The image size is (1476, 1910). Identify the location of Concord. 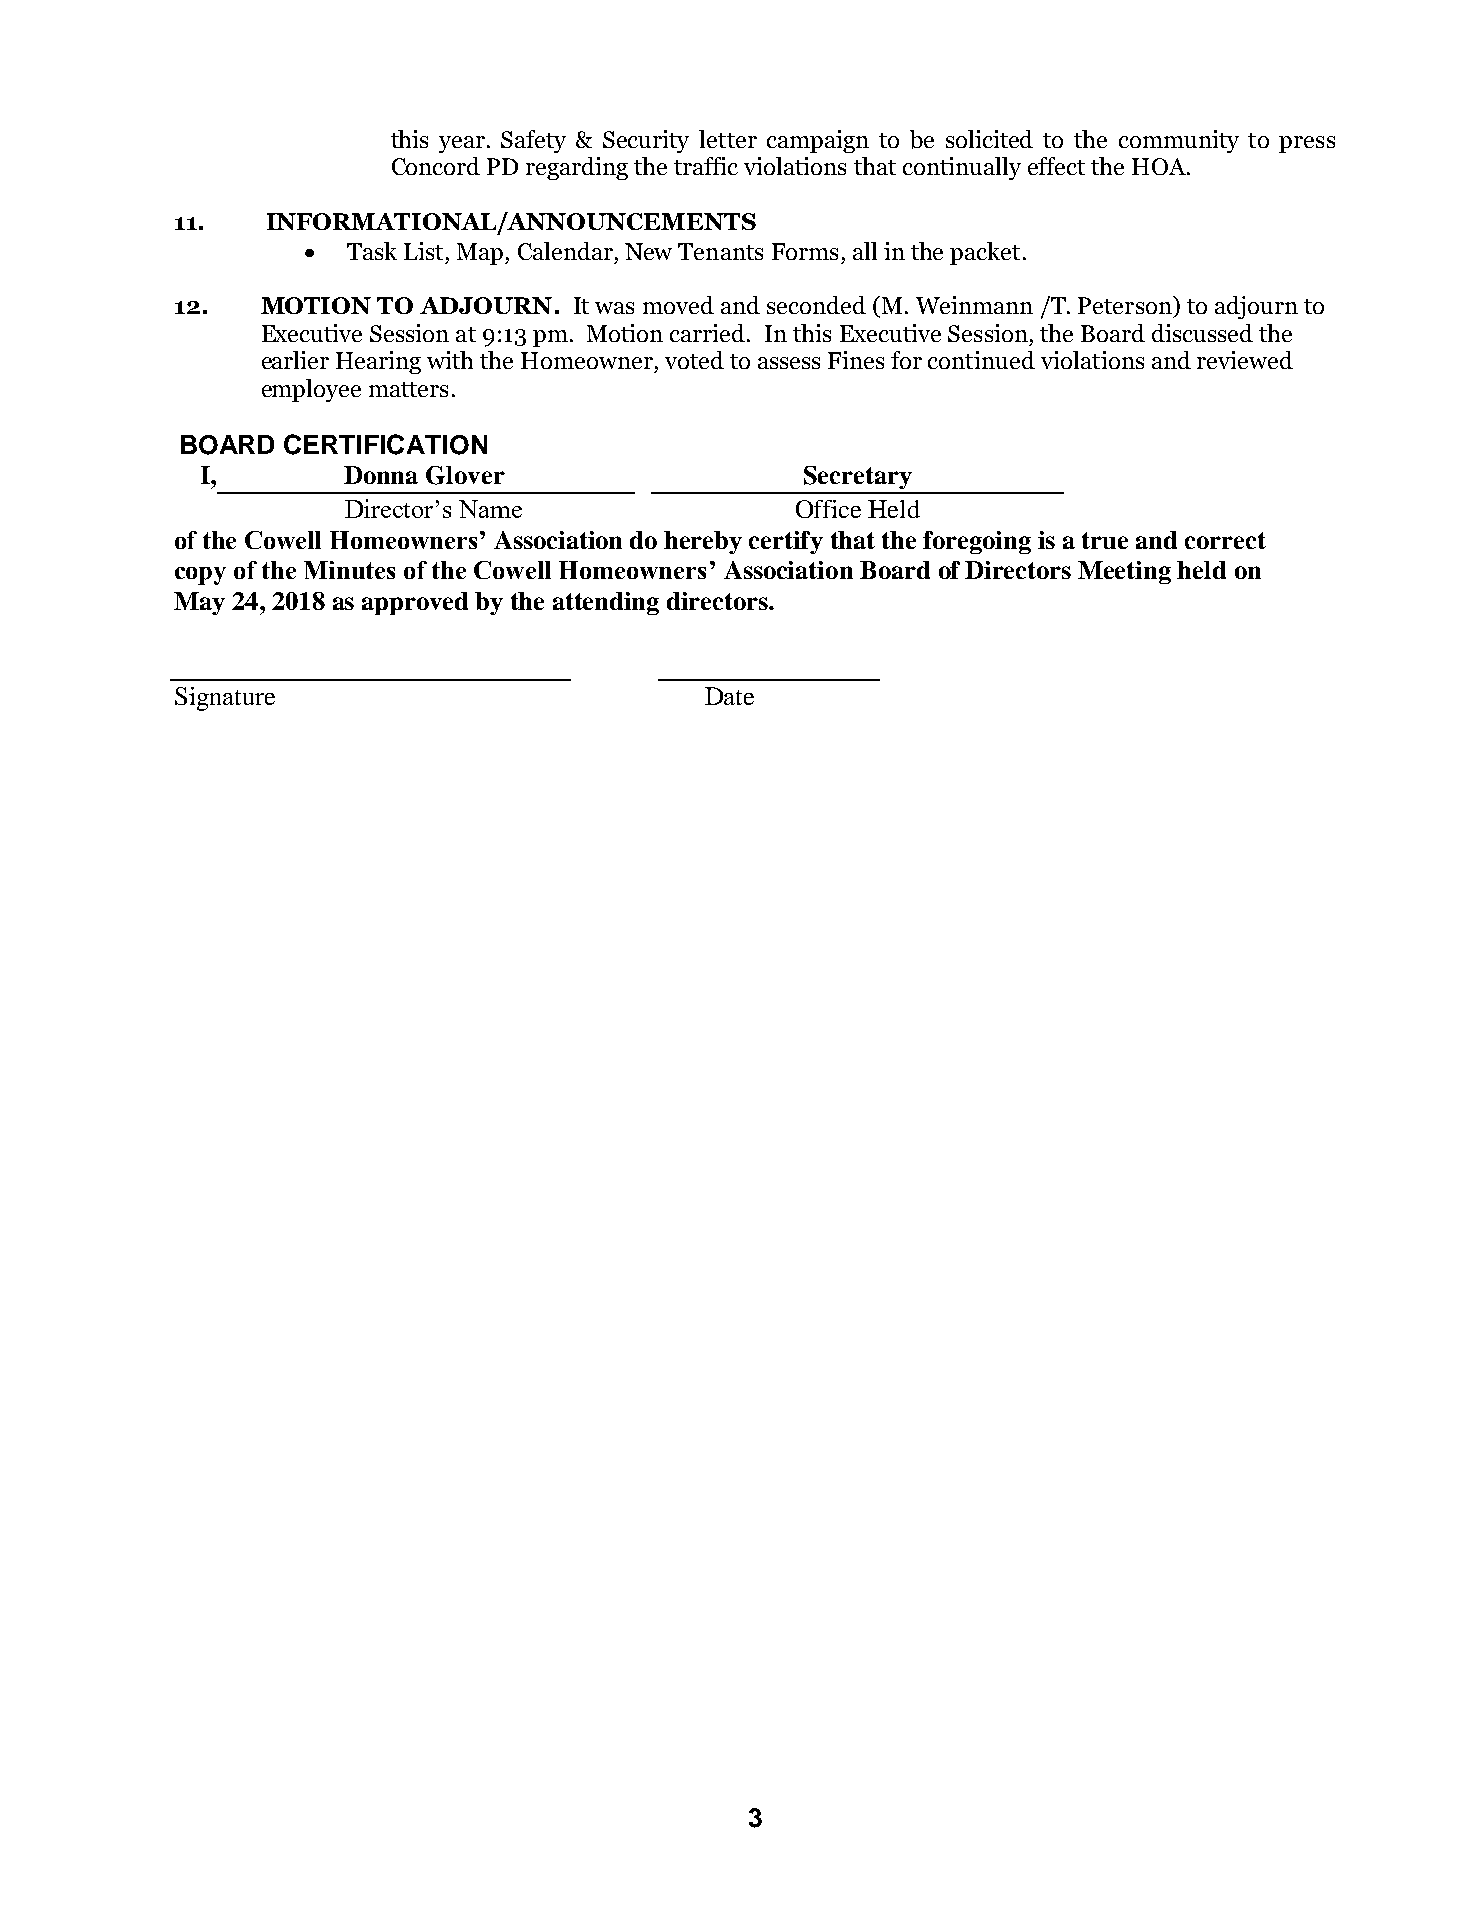
(436, 166).
